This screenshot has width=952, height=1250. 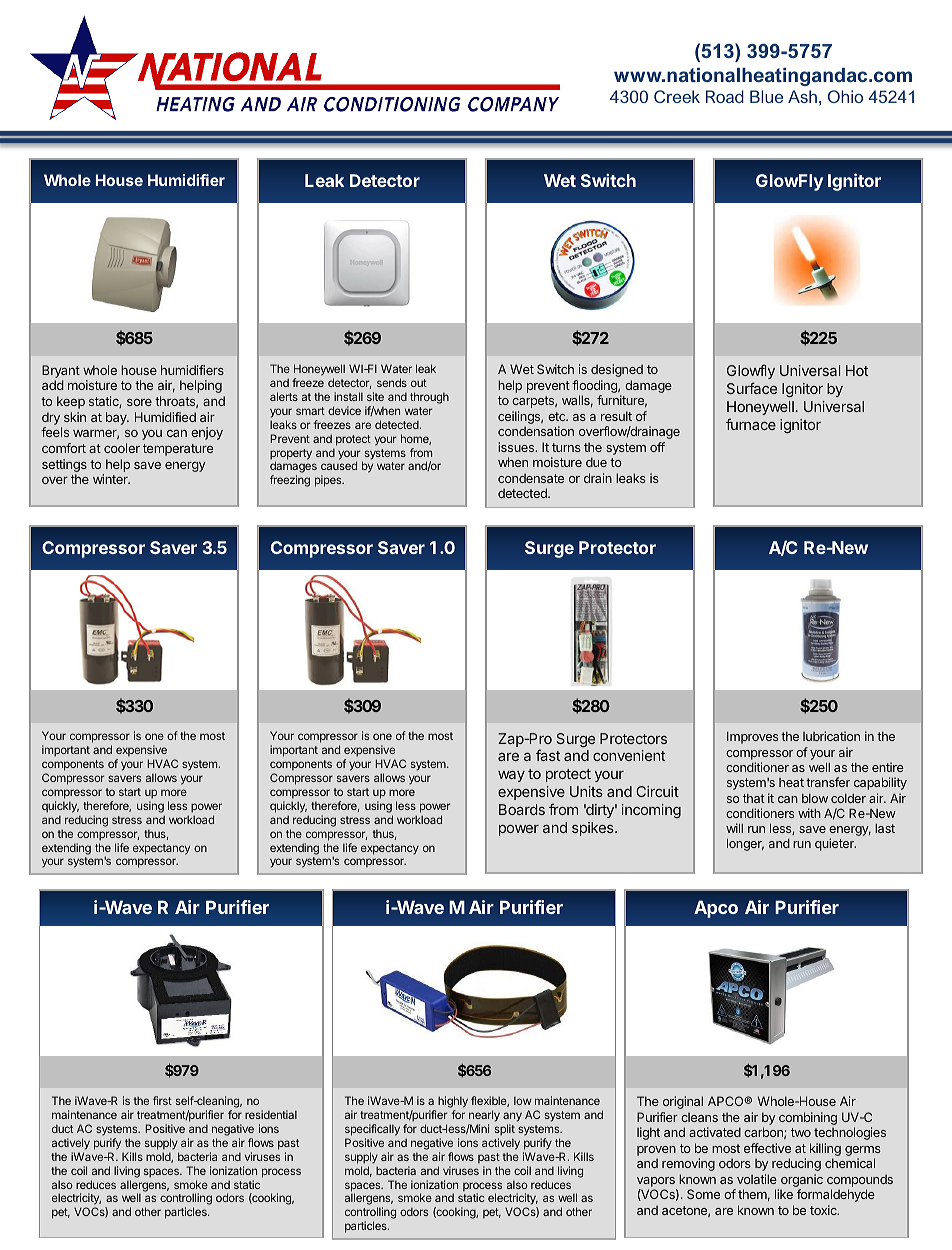 What do you see at coordinates (802, 96) in the screenshot?
I see `Ash` at bounding box center [802, 96].
